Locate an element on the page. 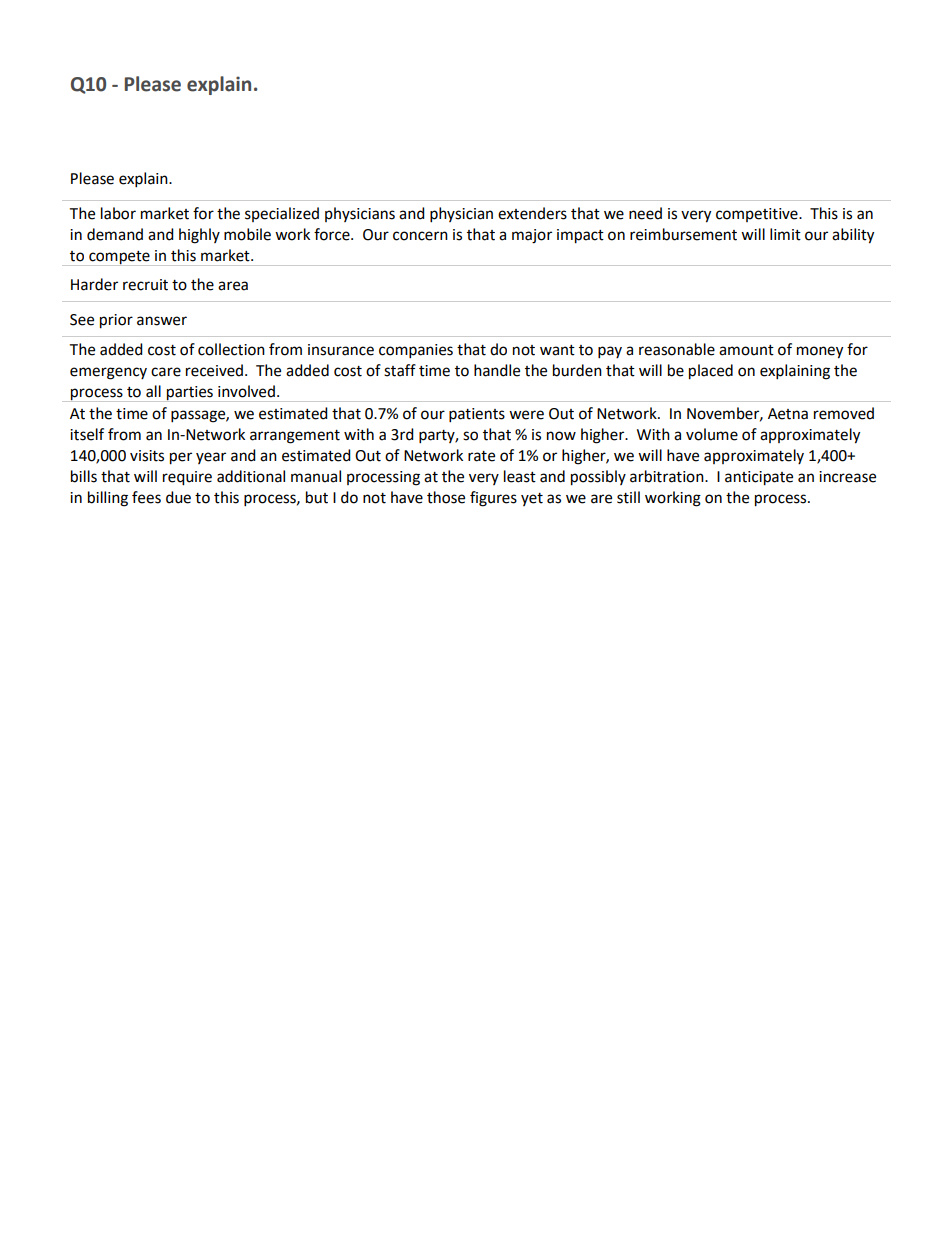  extenders is located at coordinates (532, 213).
